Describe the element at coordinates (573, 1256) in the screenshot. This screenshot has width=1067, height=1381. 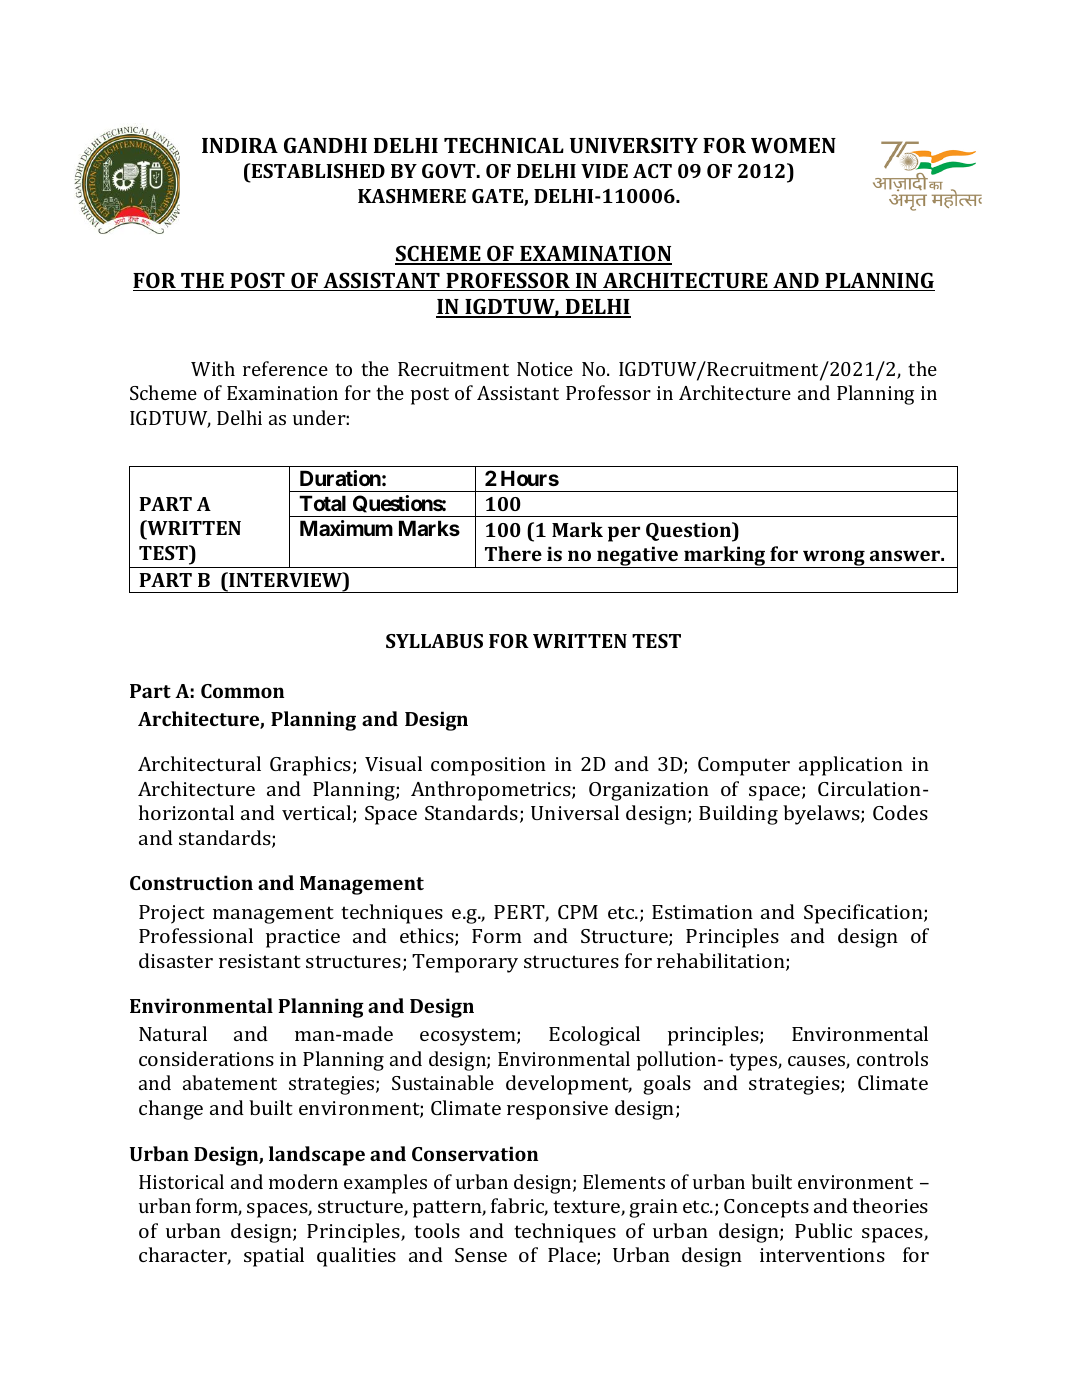
I see `Place` at that location.
